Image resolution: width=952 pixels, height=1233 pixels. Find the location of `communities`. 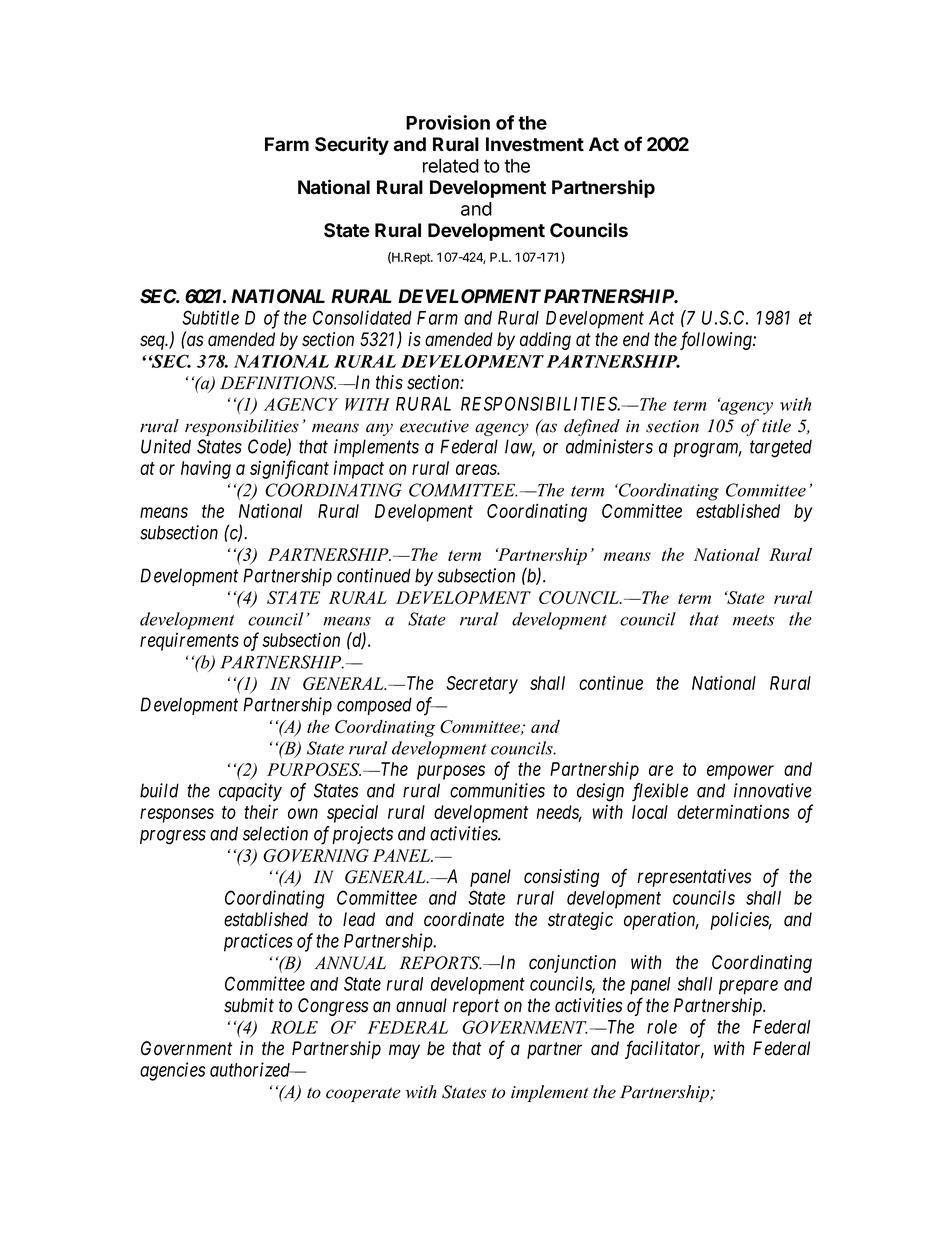

communities is located at coordinates (497, 790).
